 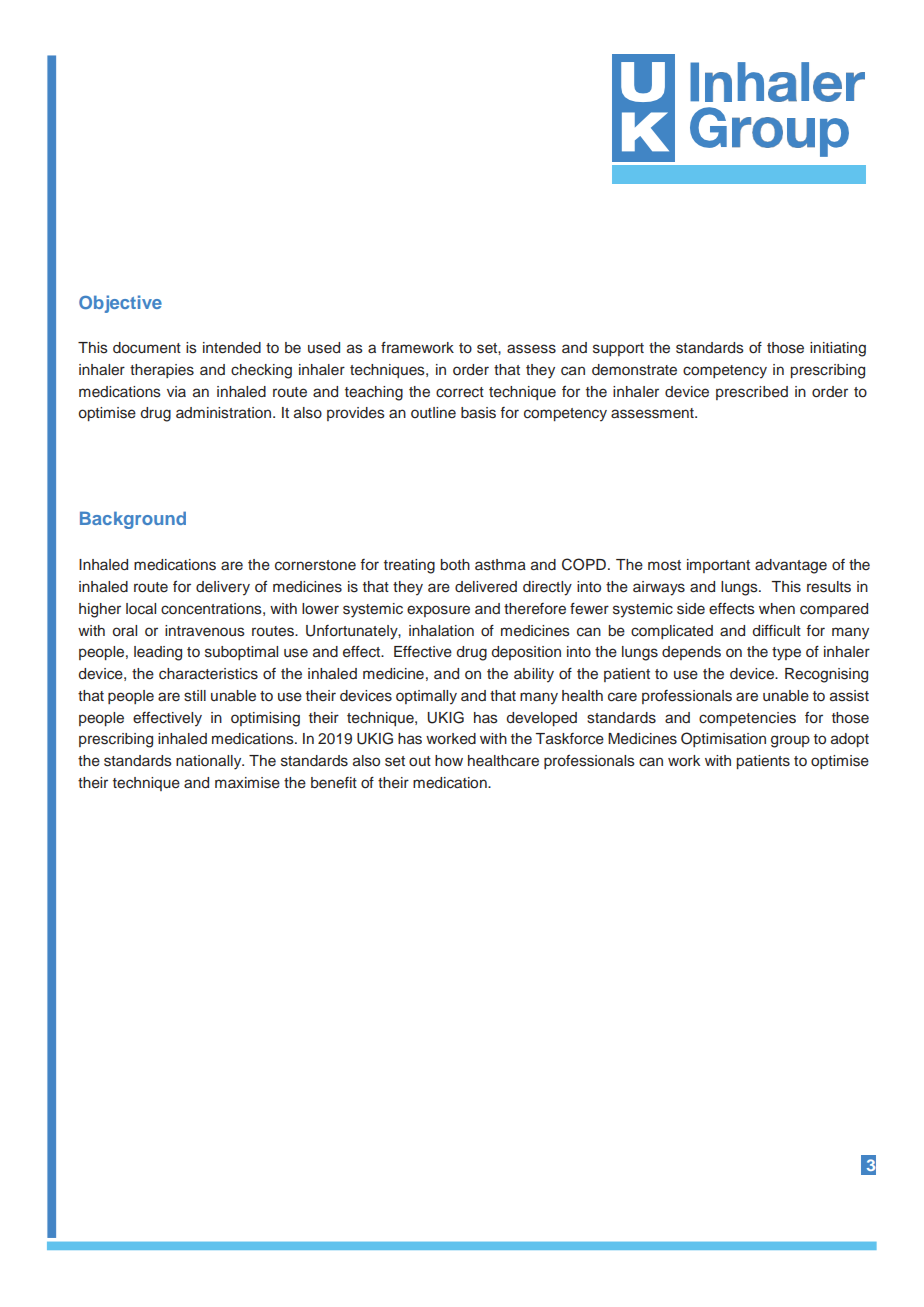 What do you see at coordinates (205, 631) in the page?
I see `intravenous` at bounding box center [205, 631].
